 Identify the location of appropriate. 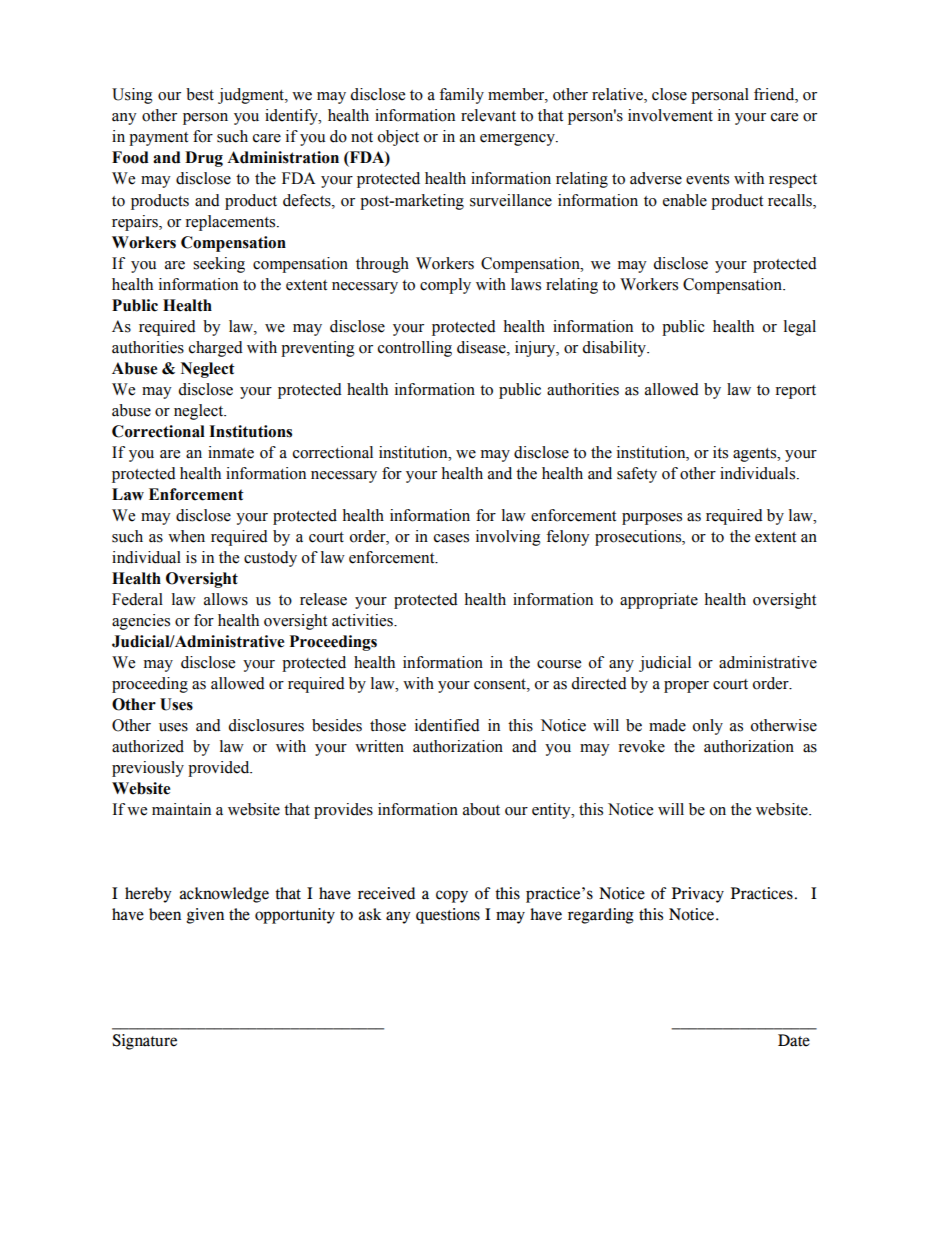
(659, 601).
